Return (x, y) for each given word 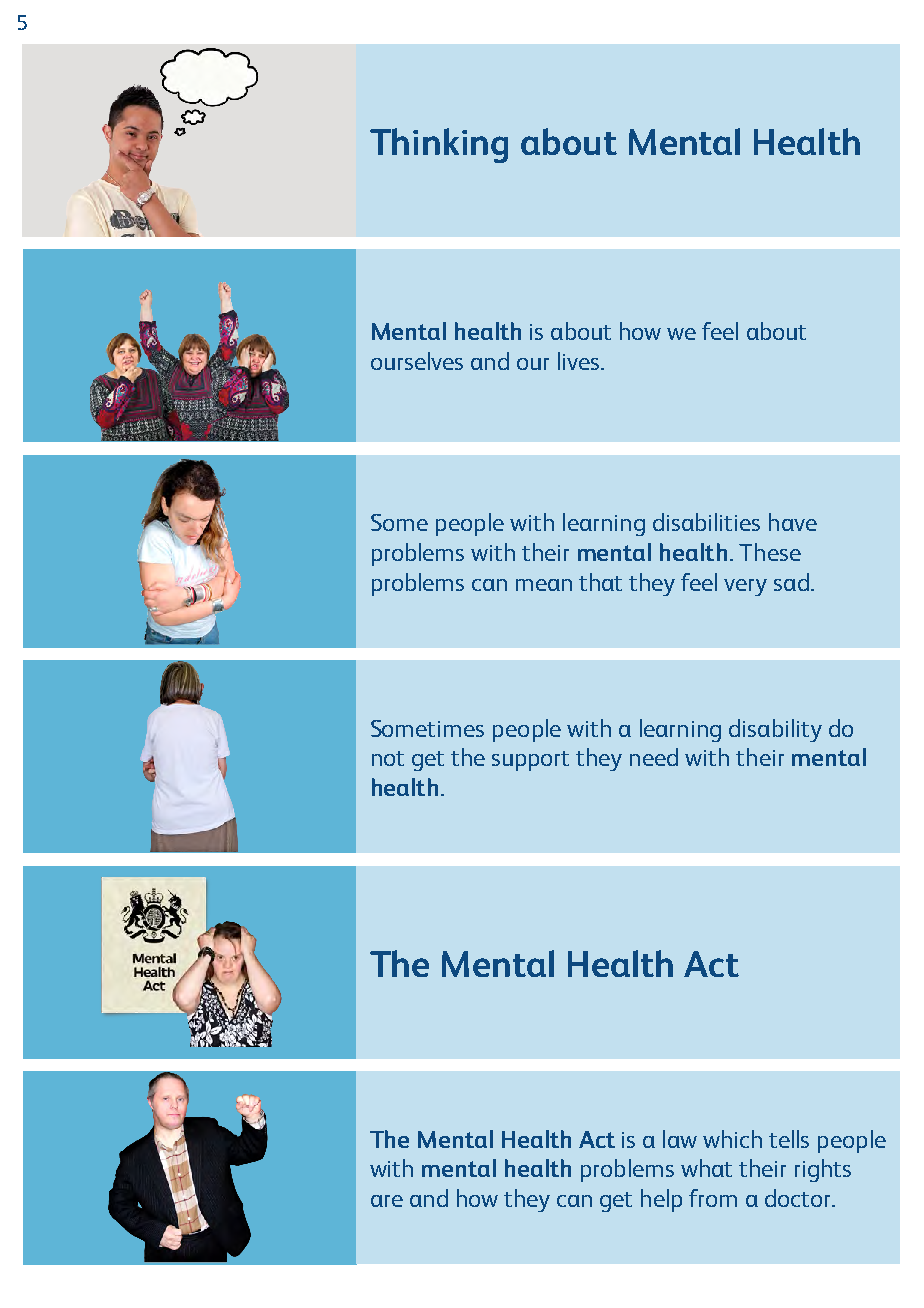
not (388, 758)
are (387, 1201)
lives (580, 361)
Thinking (439, 145)
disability (775, 730)
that (600, 582)
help (661, 1200)
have (793, 522)
